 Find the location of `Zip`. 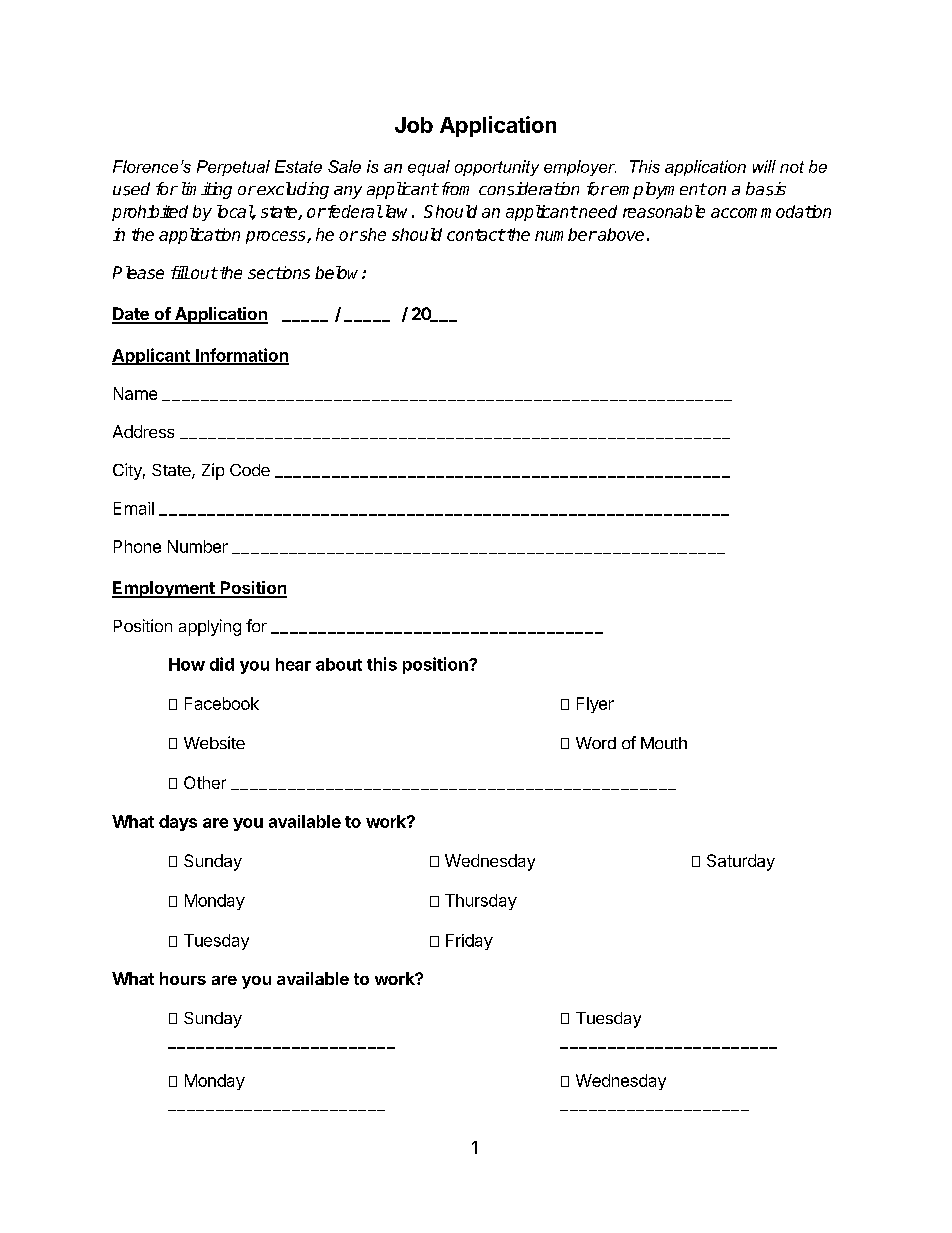

Zip is located at coordinates (213, 471).
